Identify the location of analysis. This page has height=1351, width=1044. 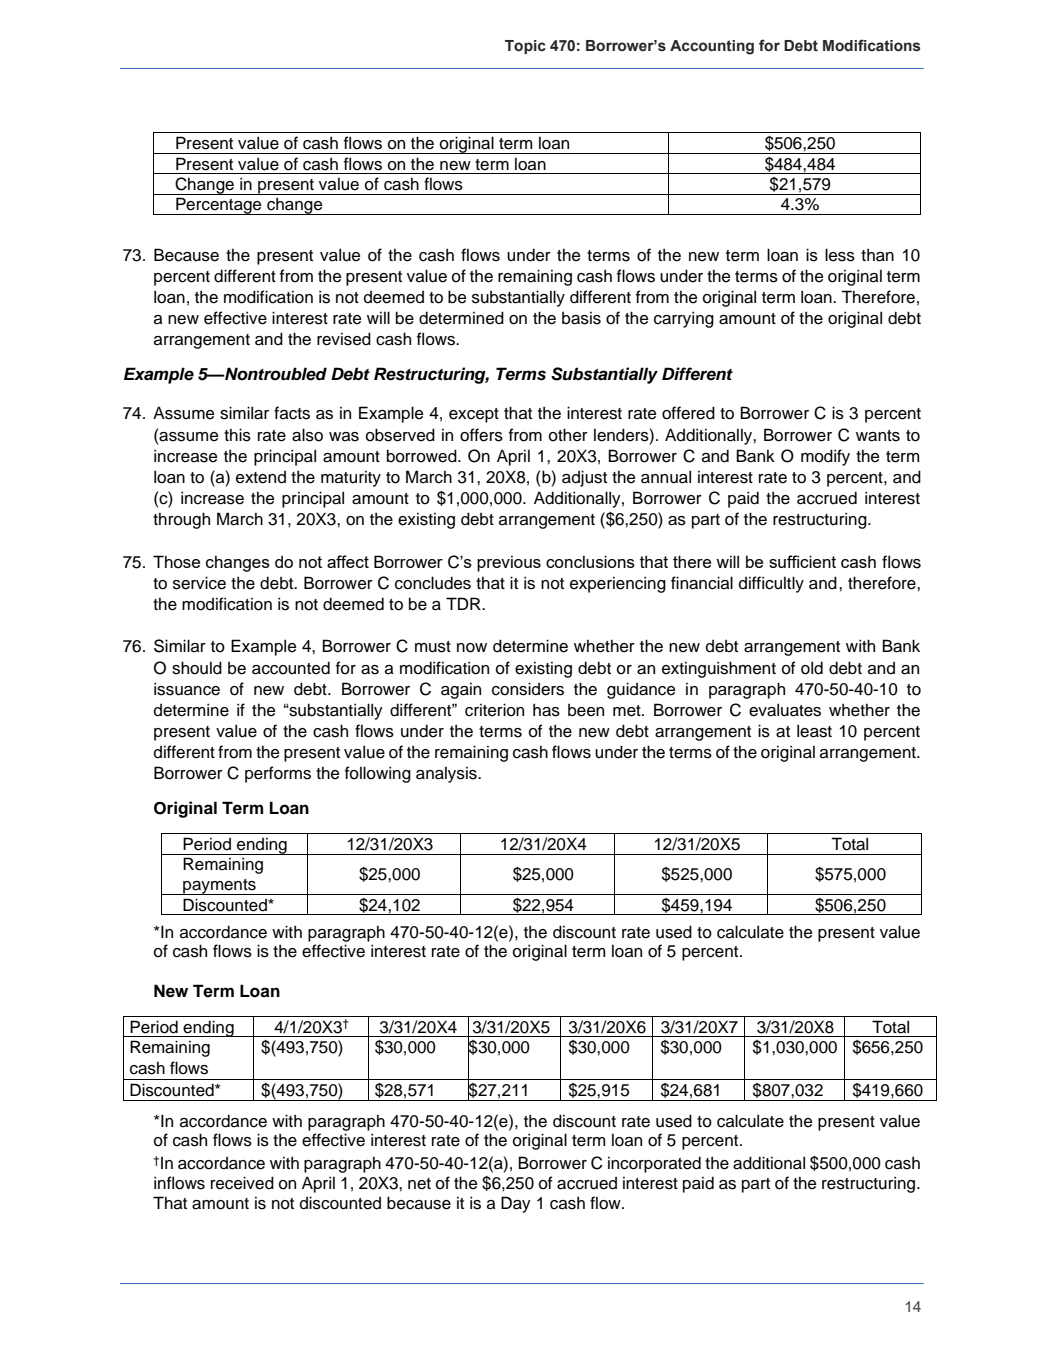
(447, 775).
